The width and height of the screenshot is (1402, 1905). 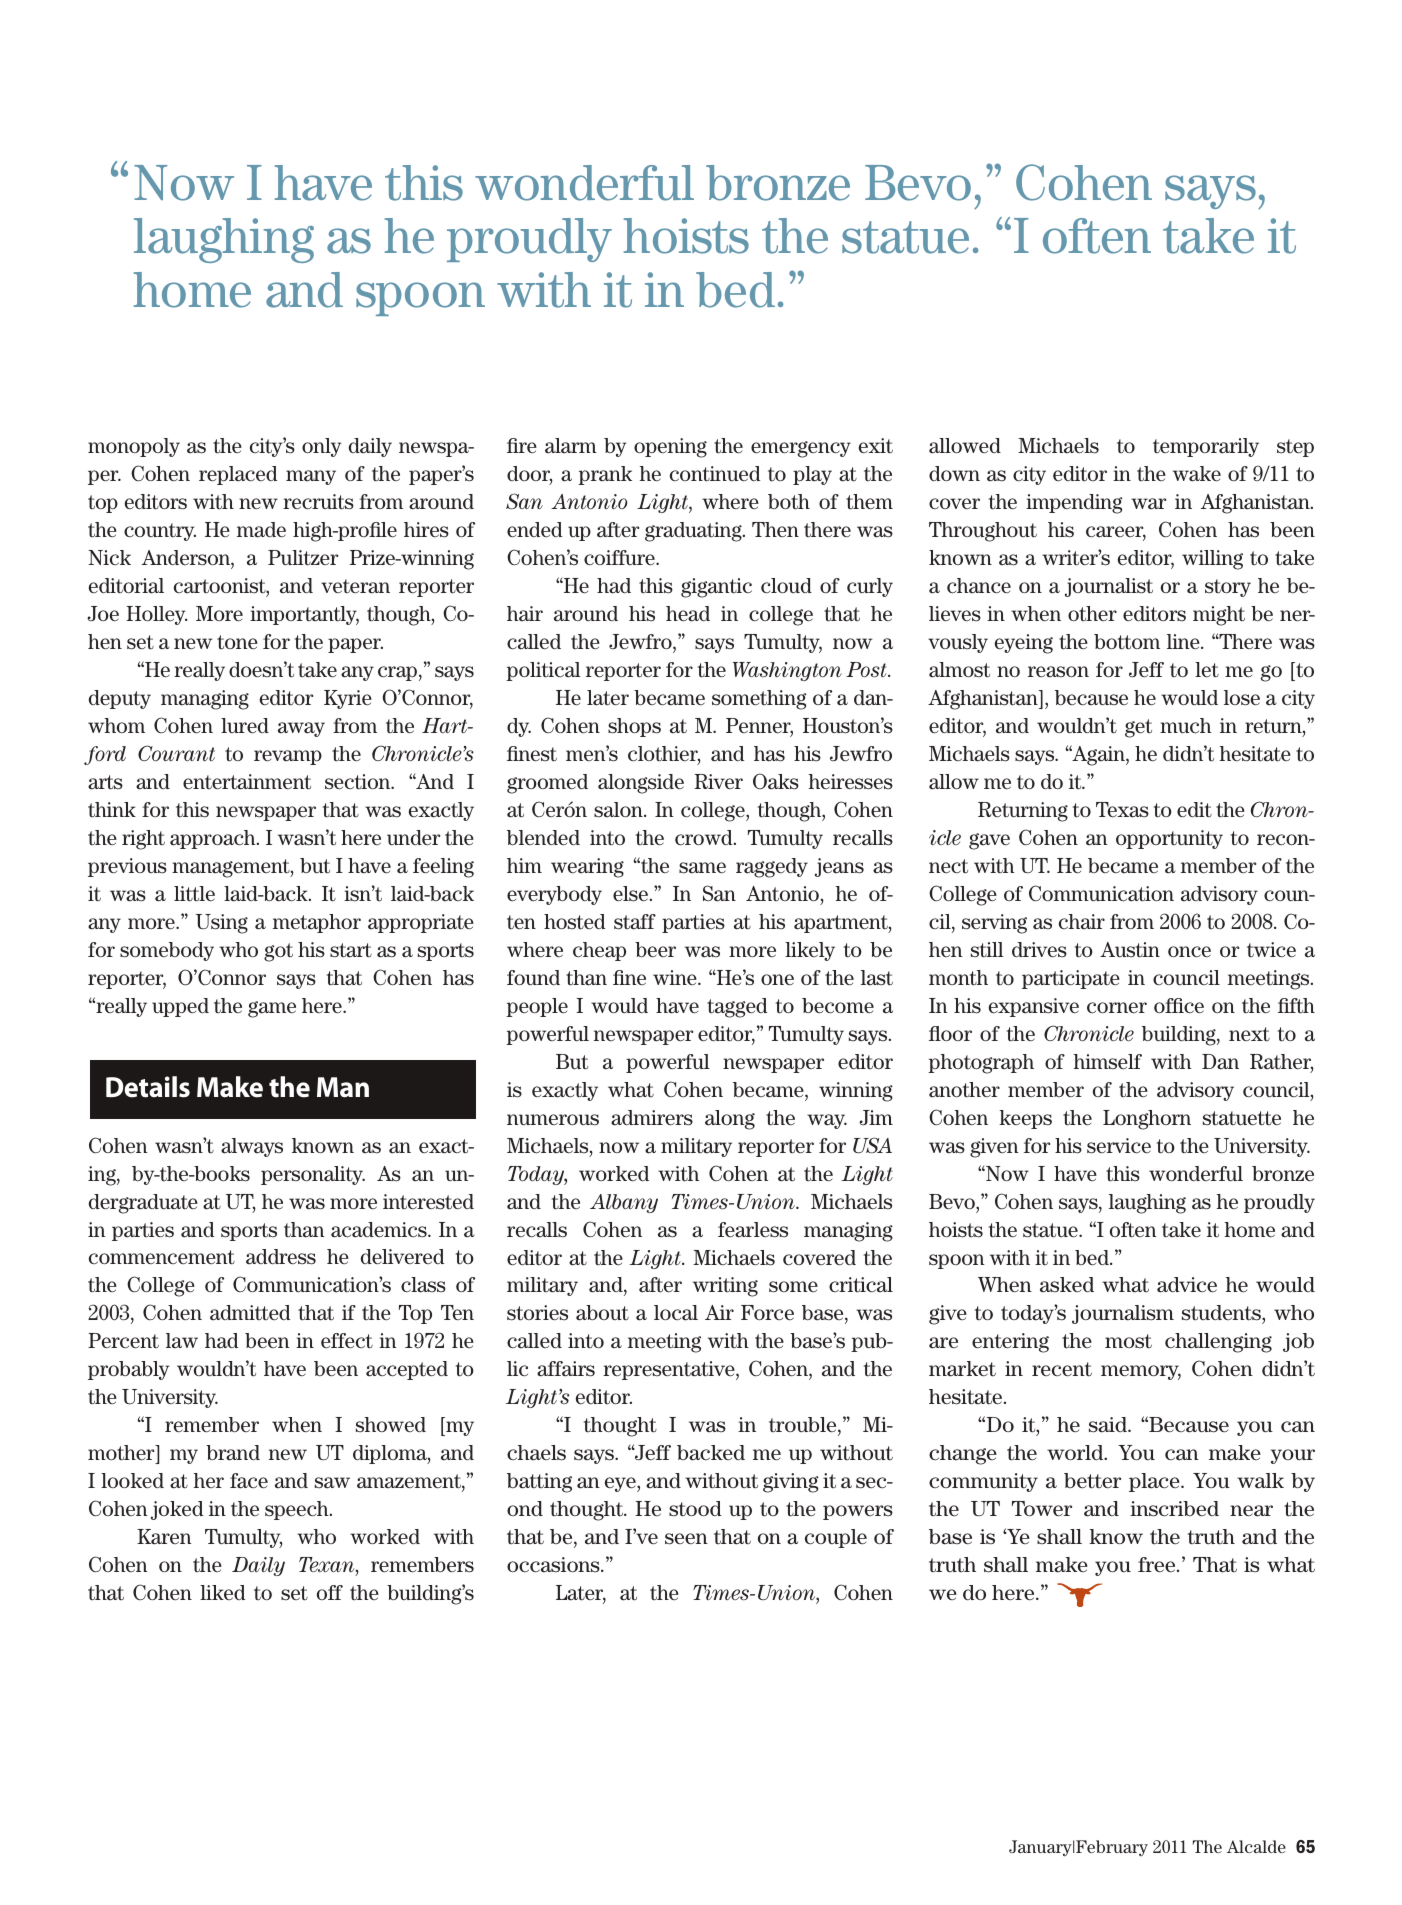 I want to click on continued, so click(x=715, y=474).
